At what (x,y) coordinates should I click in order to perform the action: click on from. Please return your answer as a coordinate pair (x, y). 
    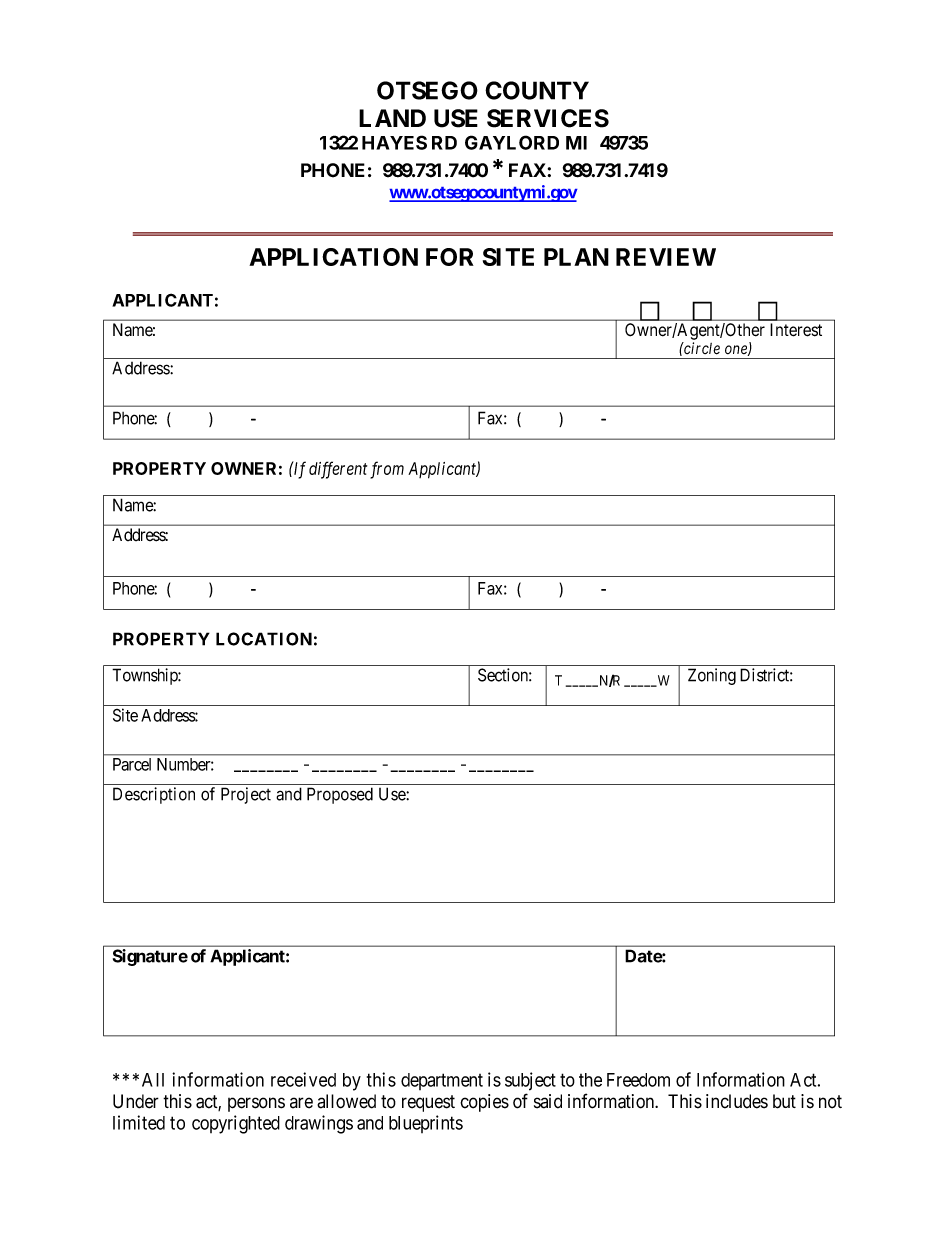
    Looking at the image, I should click on (387, 470).
